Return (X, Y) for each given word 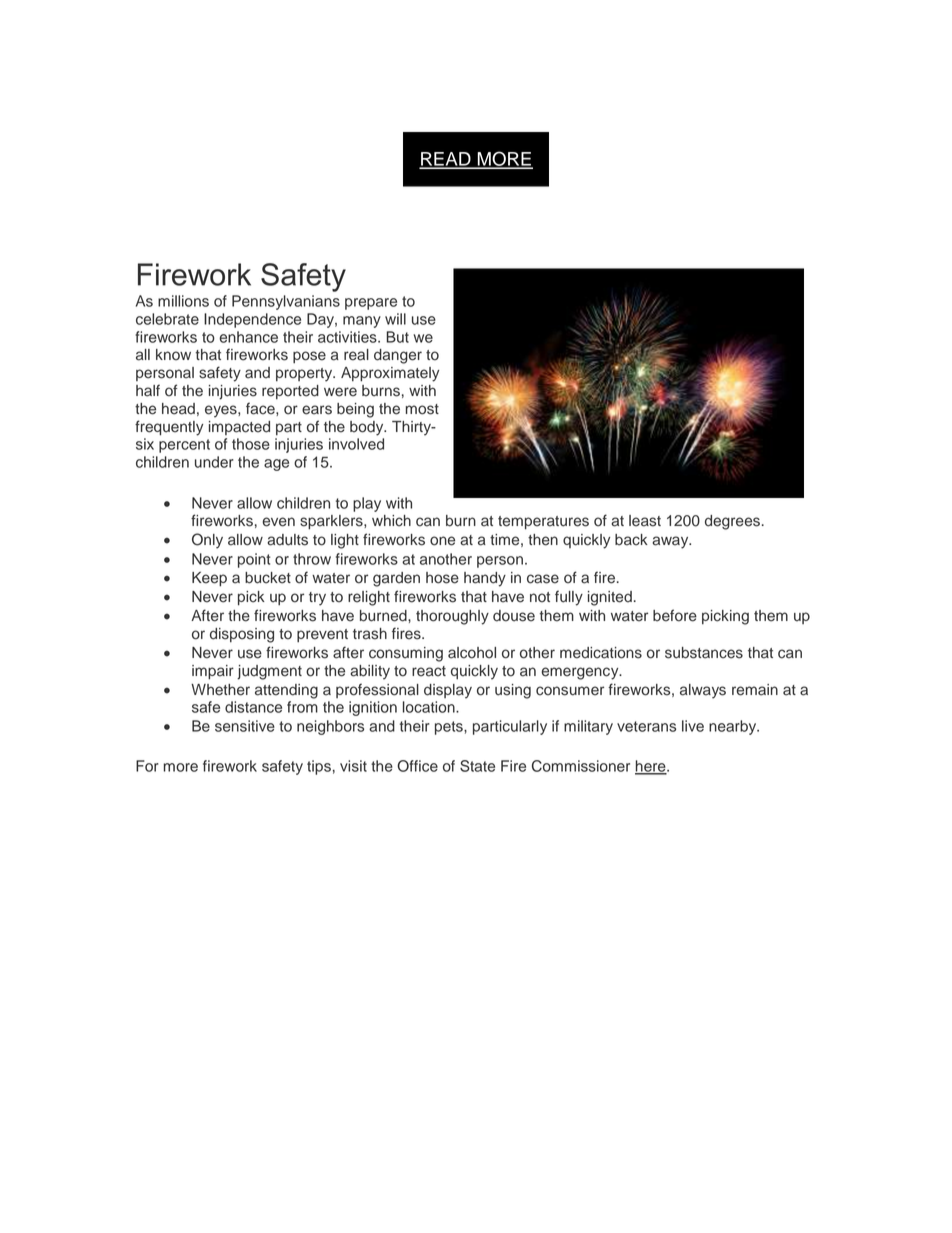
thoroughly (452, 617)
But (397, 337)
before (675, 615)
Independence (252, 320)
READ (446, 160)
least (645, 521)
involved (356, 444)
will (395, 319)
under (214, 462)
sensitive (245, 726)
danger (398, 356)
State (477, 766)
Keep (209, 579)
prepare (371, 304)
